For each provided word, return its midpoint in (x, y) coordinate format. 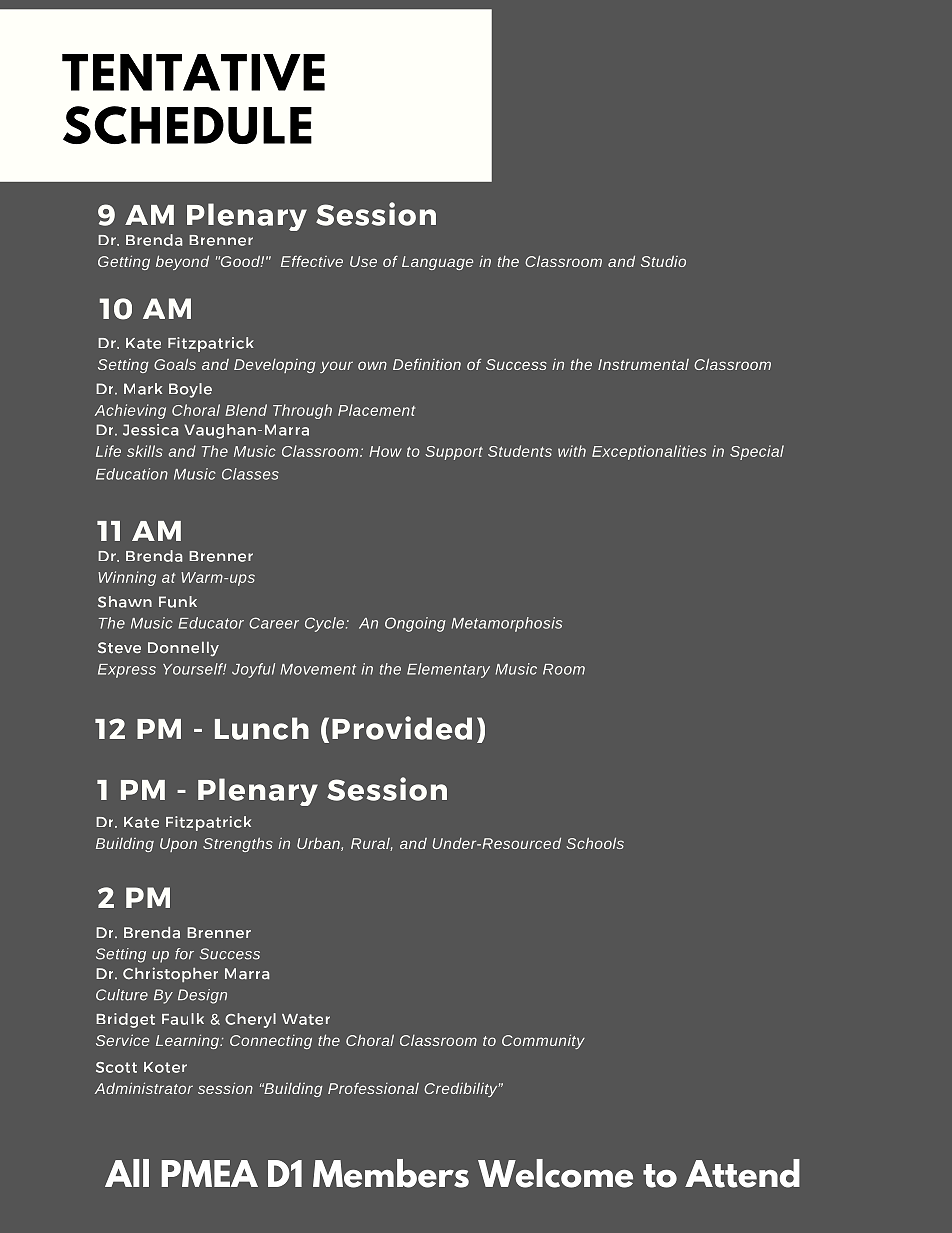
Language (437, 263)
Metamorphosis (506, 624)
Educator (211, 623)
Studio (663, 261)
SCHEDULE (187, 125)
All (127, 1173)
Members (391, 1173)
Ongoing (415, 624)
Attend (742, 1173)
